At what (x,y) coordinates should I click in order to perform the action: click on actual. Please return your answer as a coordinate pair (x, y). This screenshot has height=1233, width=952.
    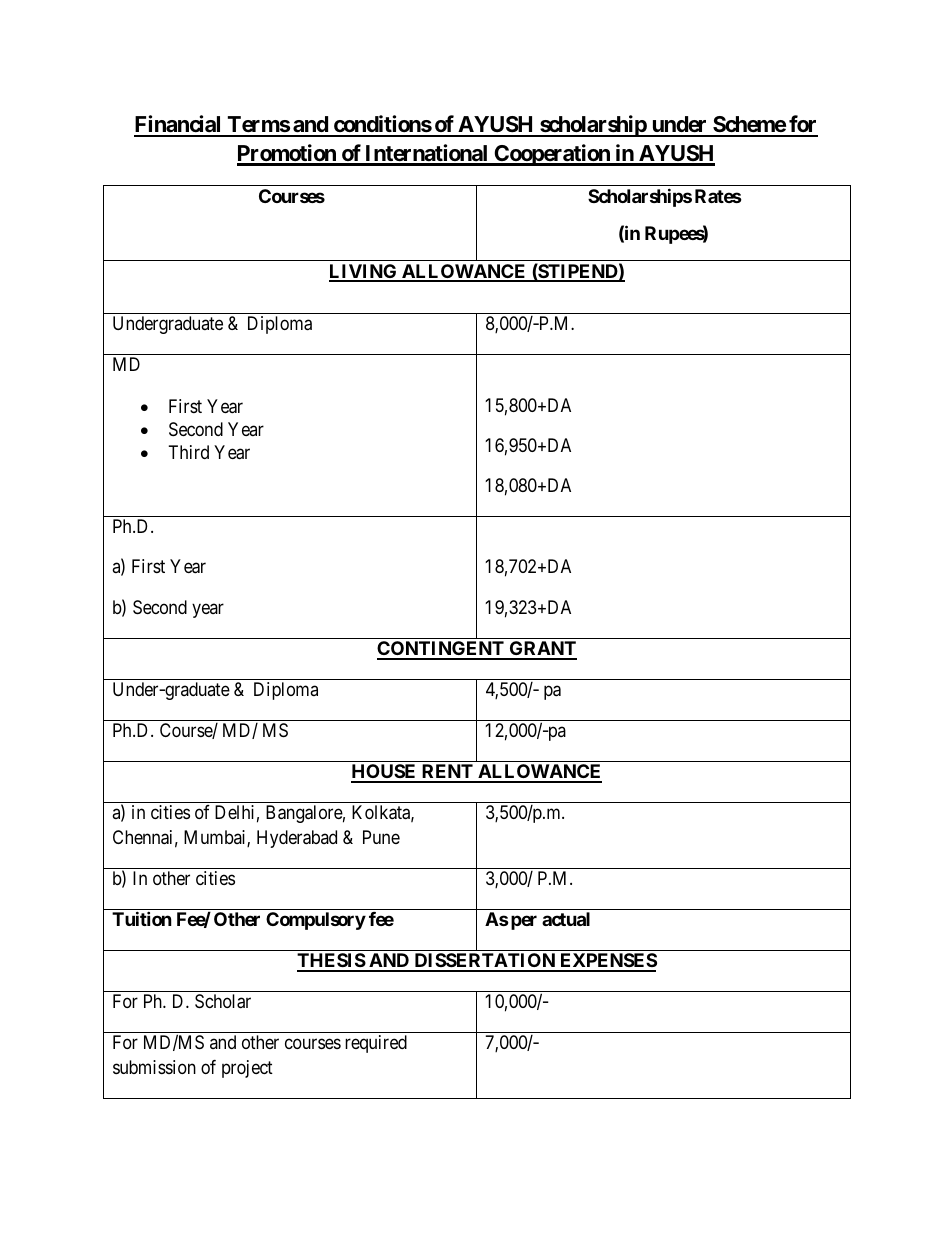
    Looking at the image, I should click on (566, 919).
